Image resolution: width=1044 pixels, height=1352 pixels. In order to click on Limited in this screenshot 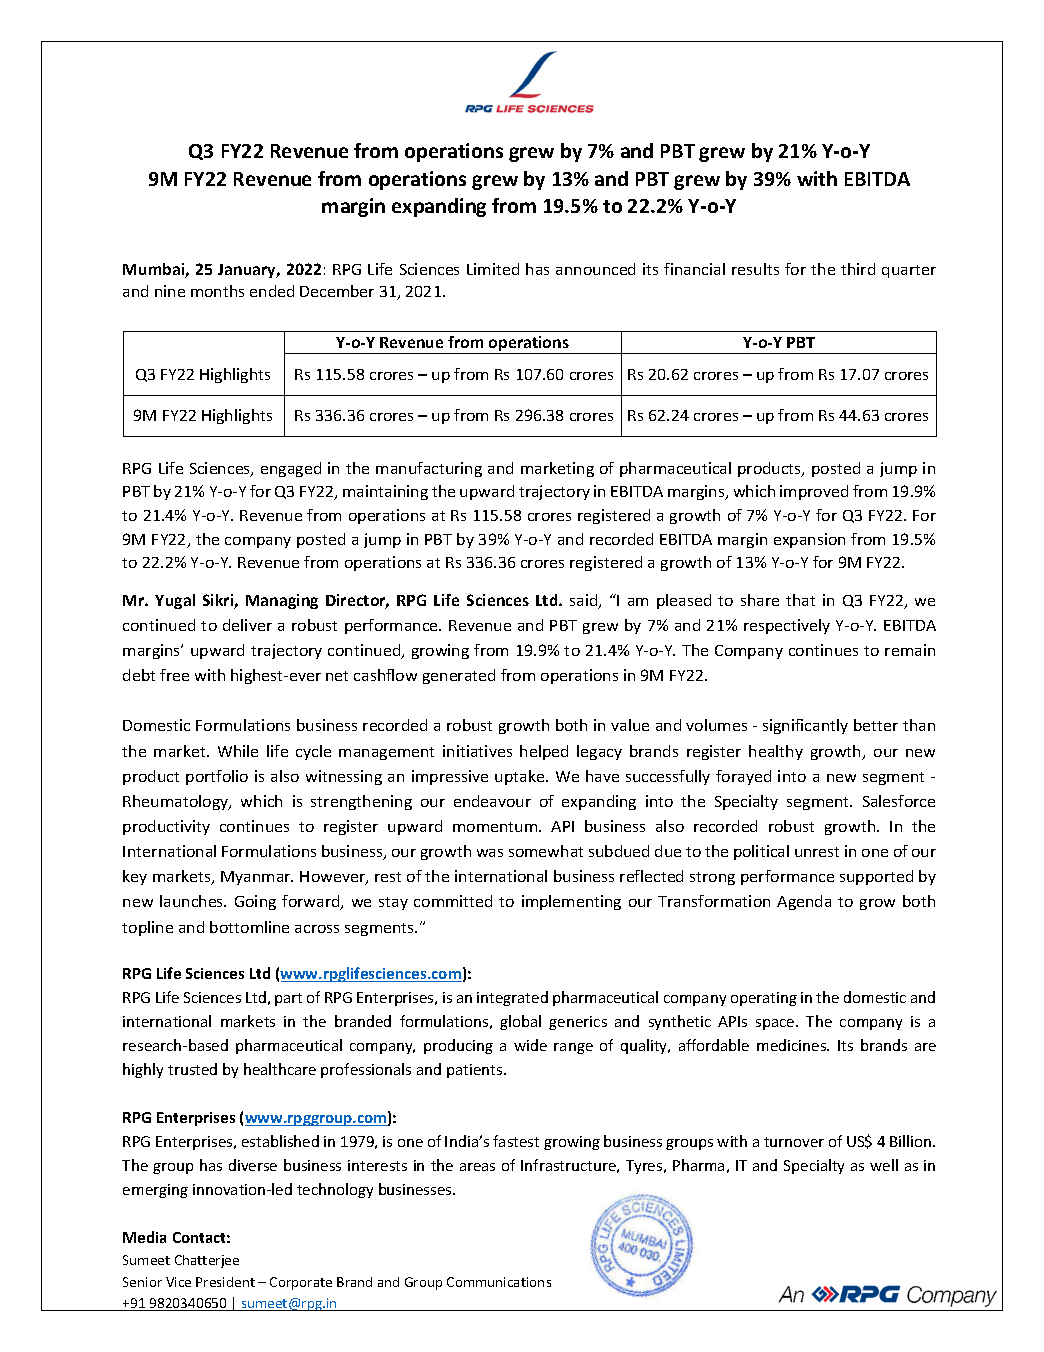, I will do `click(493, 269)`.
